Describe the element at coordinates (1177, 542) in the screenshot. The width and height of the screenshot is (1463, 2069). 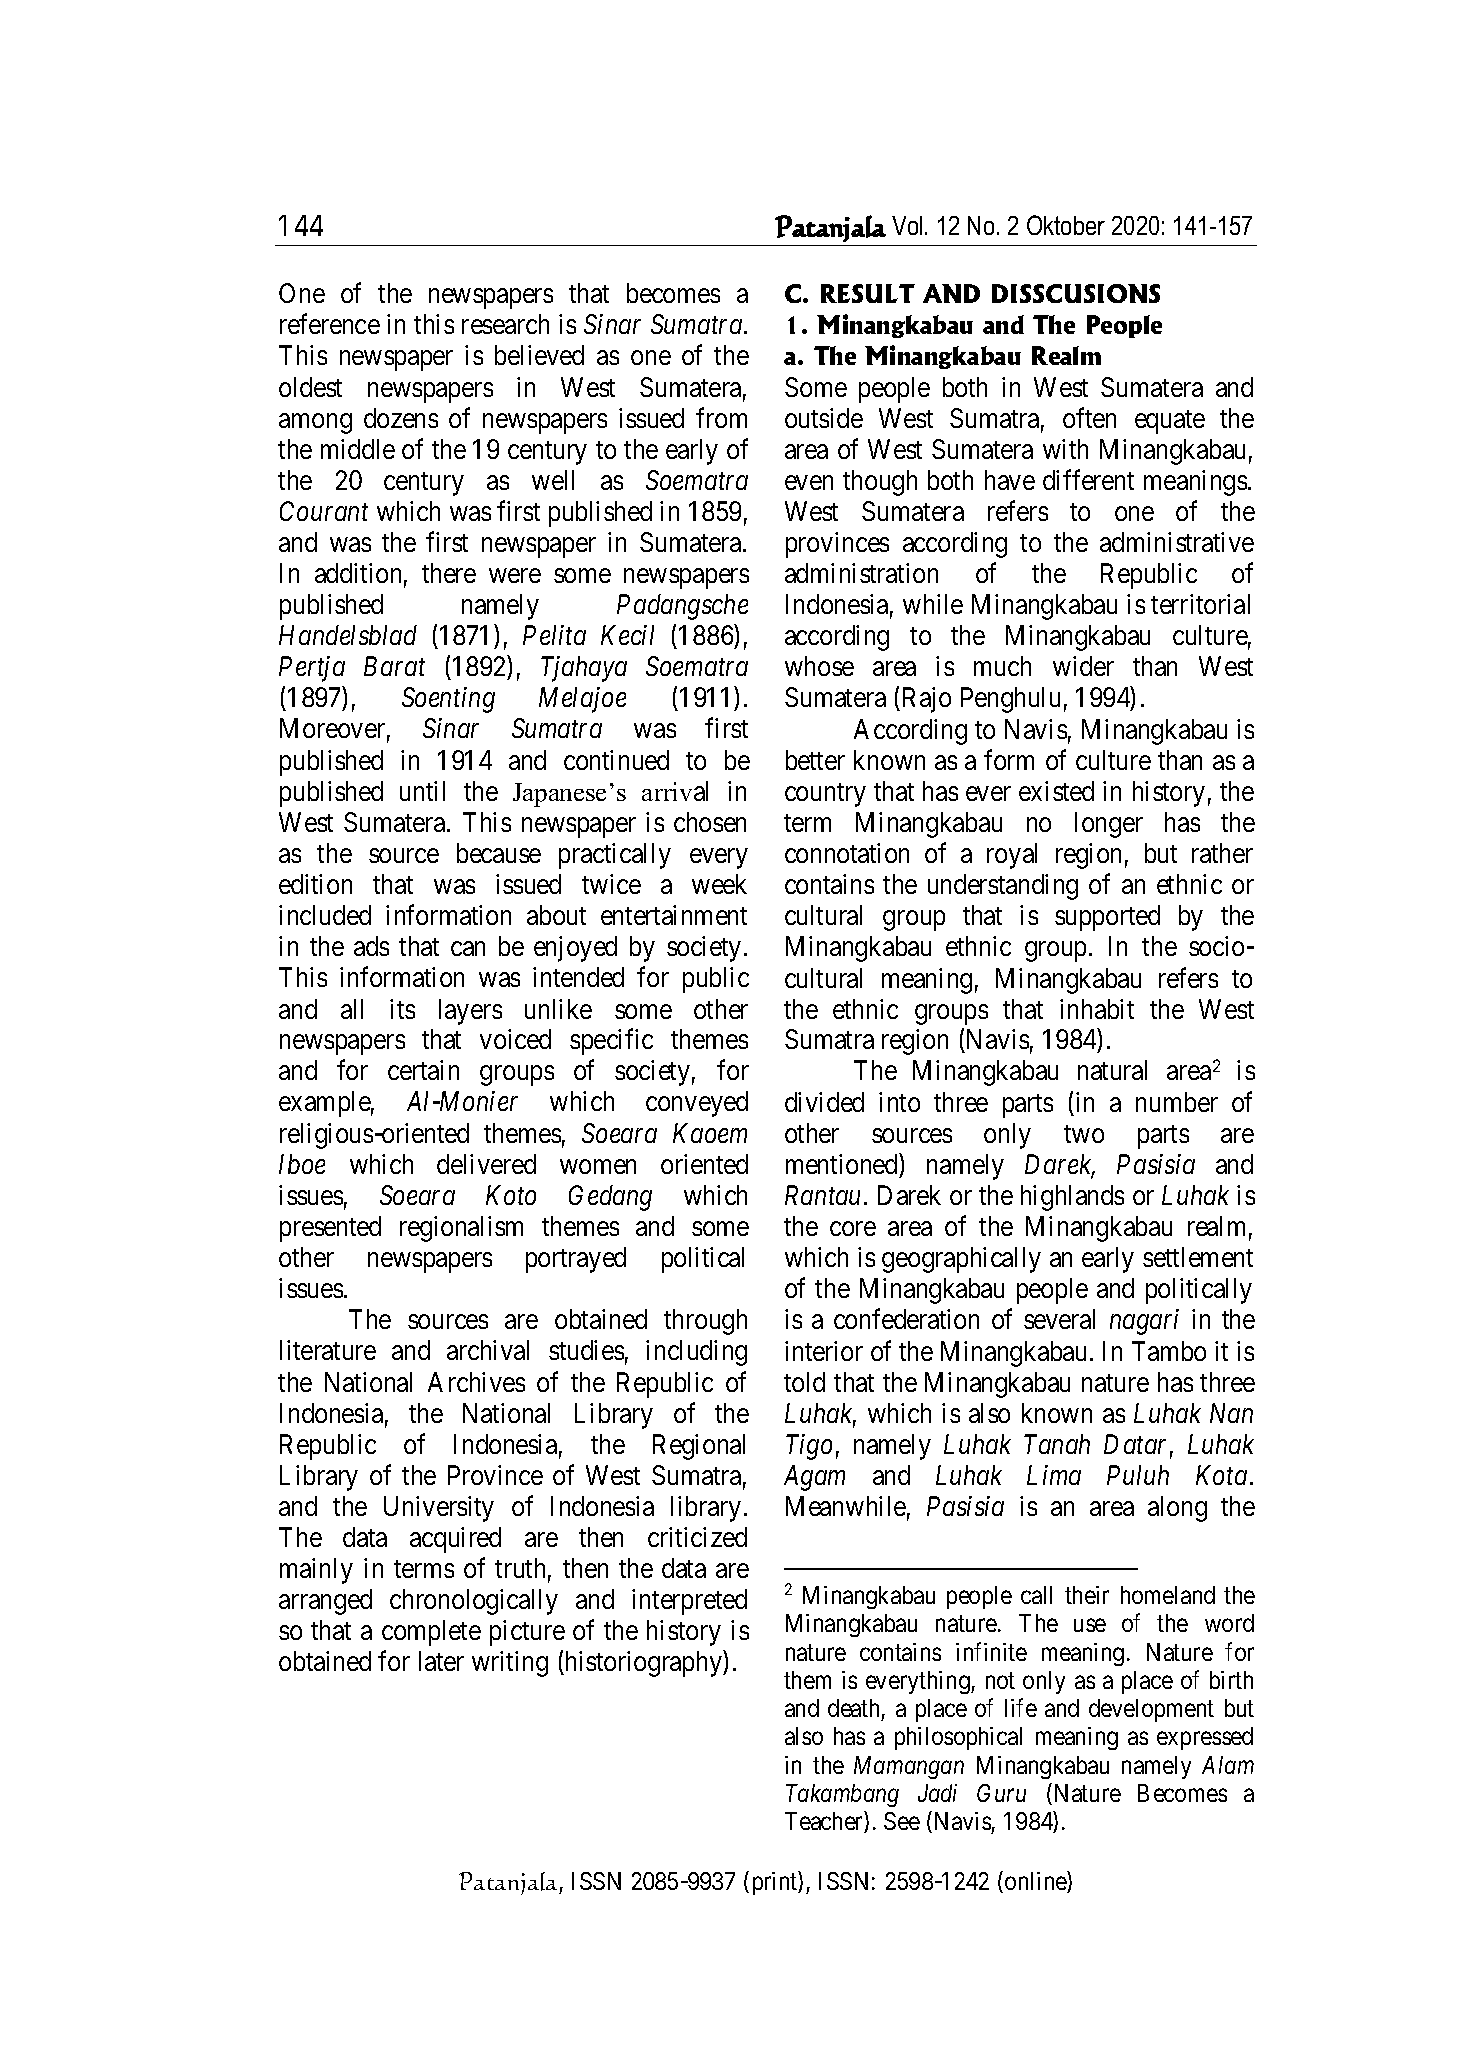
I see `administrative` at that location.
